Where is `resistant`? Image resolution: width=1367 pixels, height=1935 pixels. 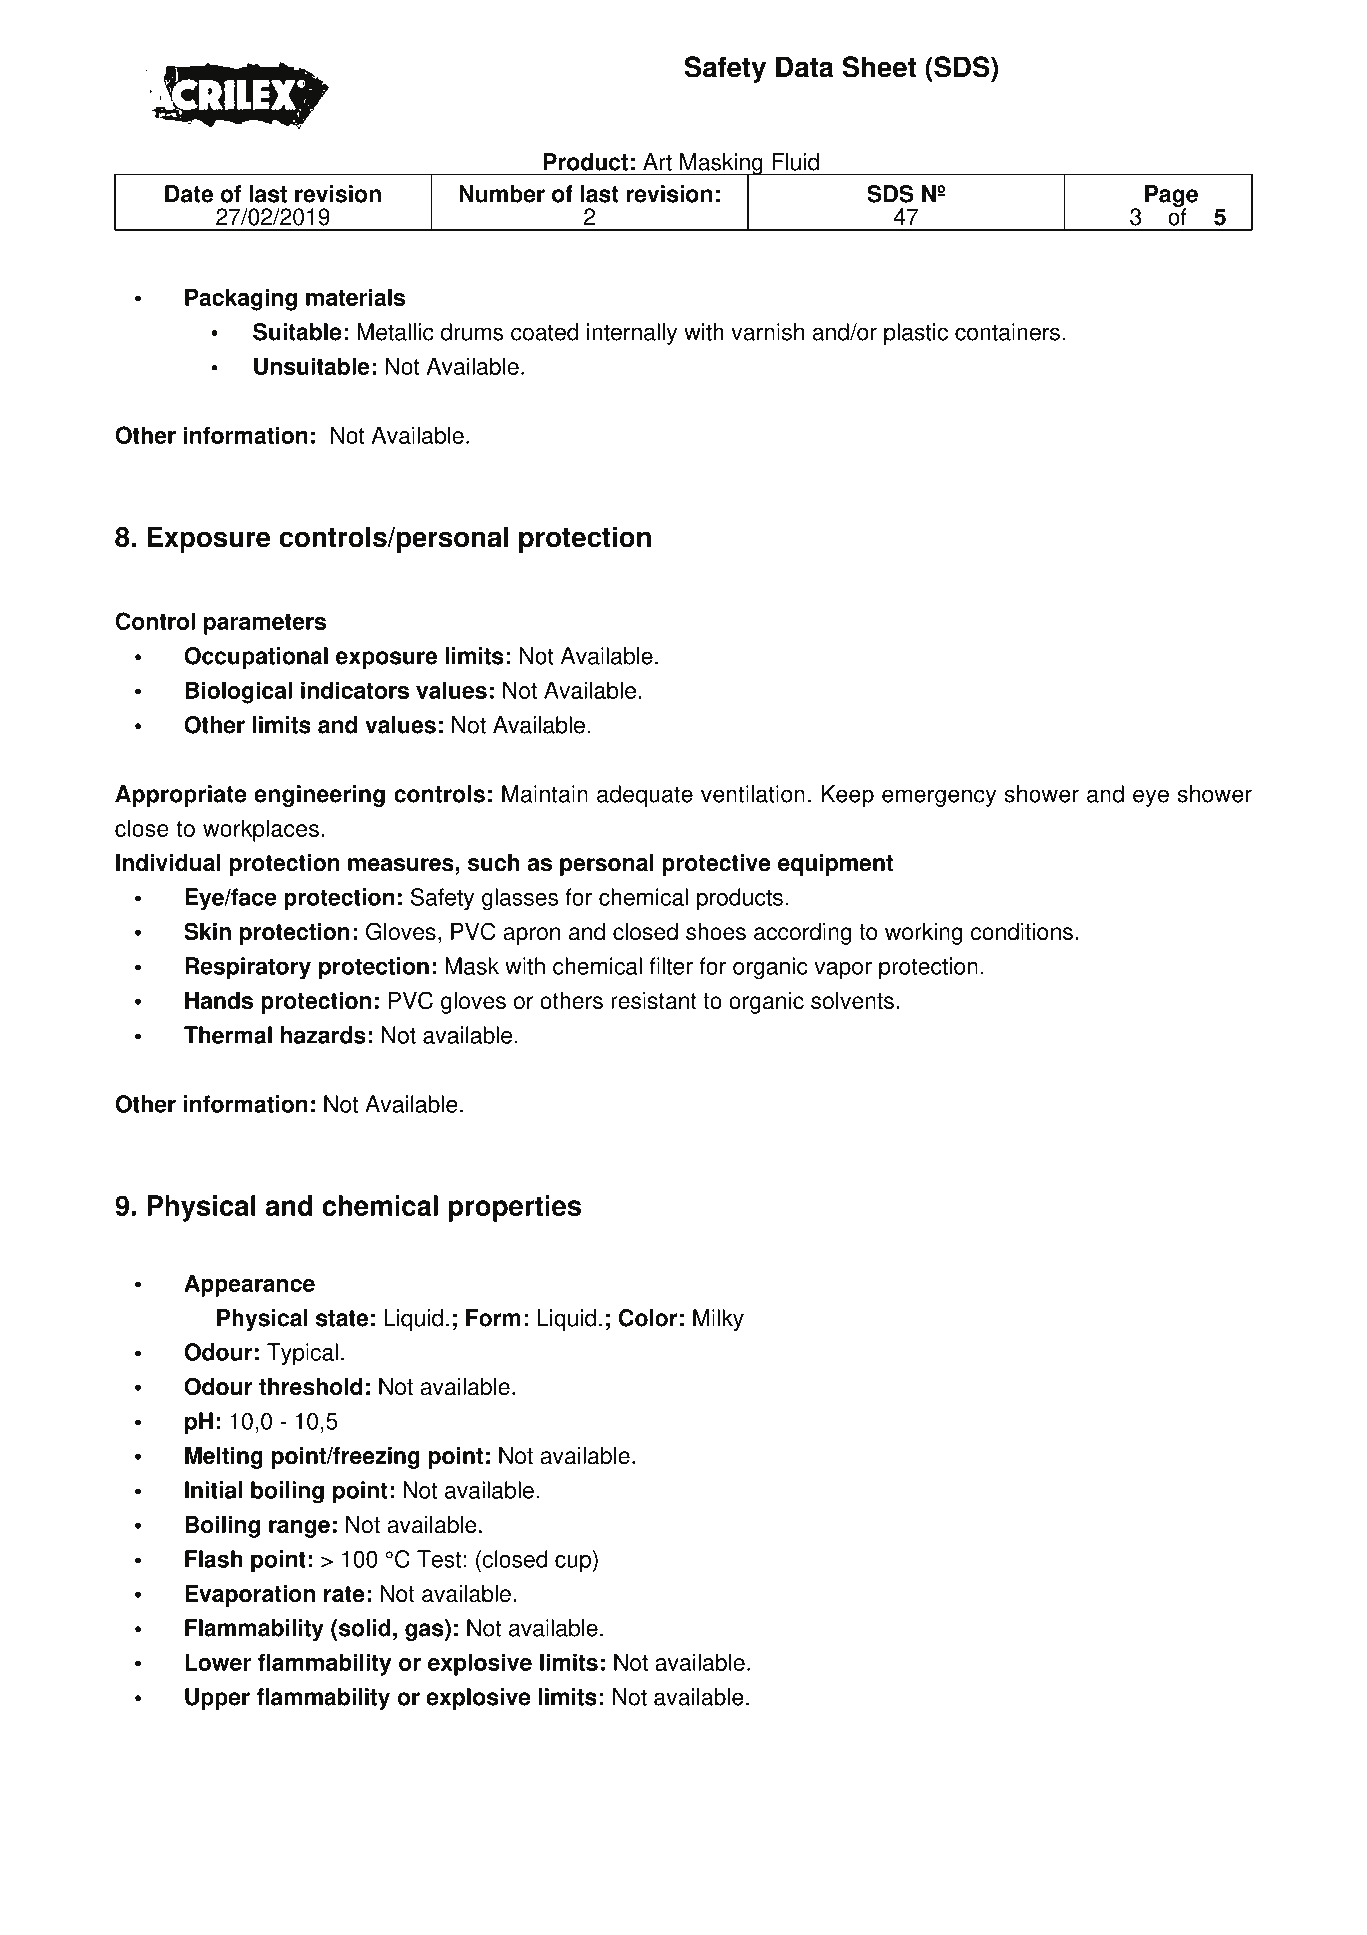 resistant is located at coordinates (654, 1001).
